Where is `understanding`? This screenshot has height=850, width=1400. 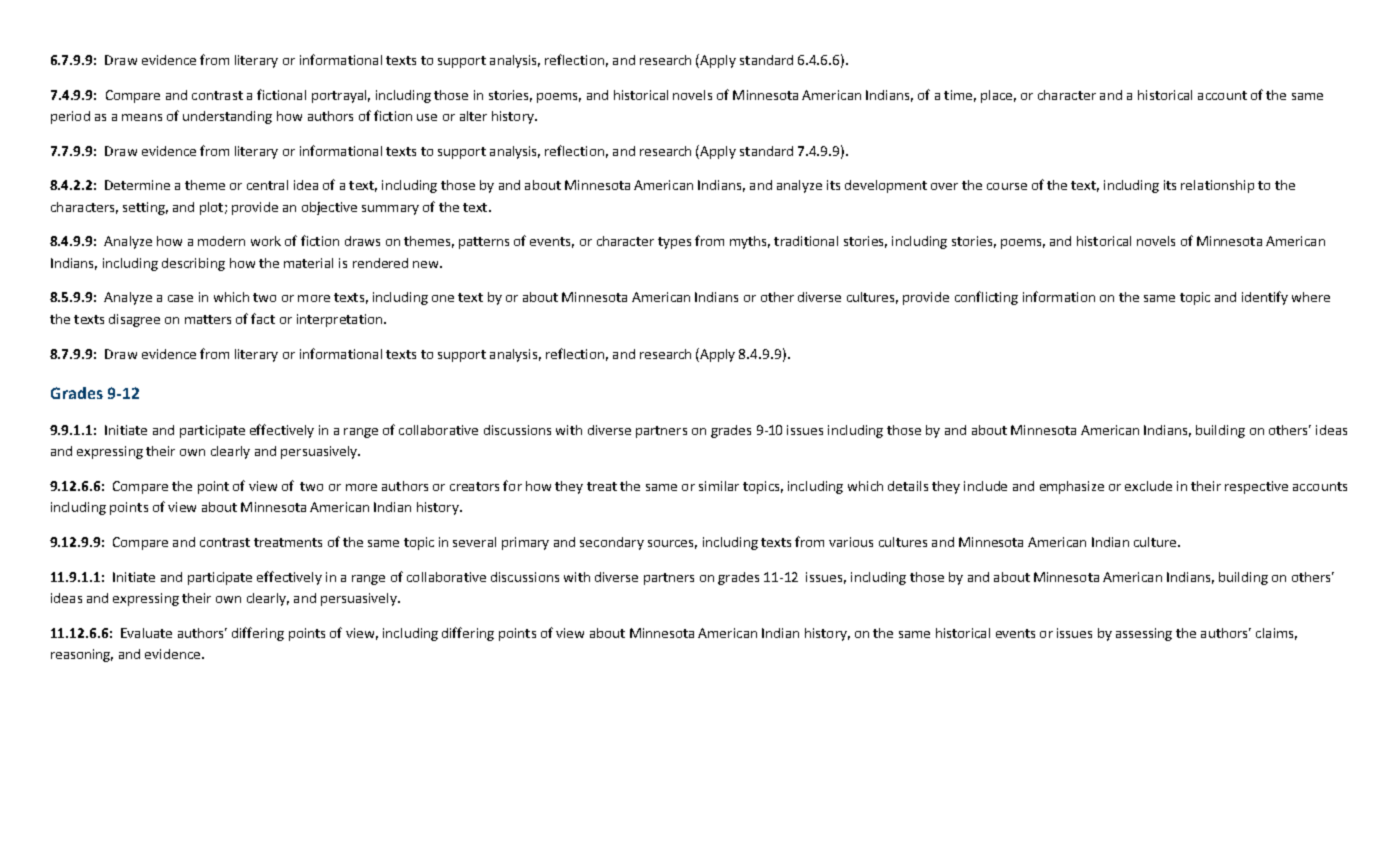
understanding is located at coordinates (227, 117).
